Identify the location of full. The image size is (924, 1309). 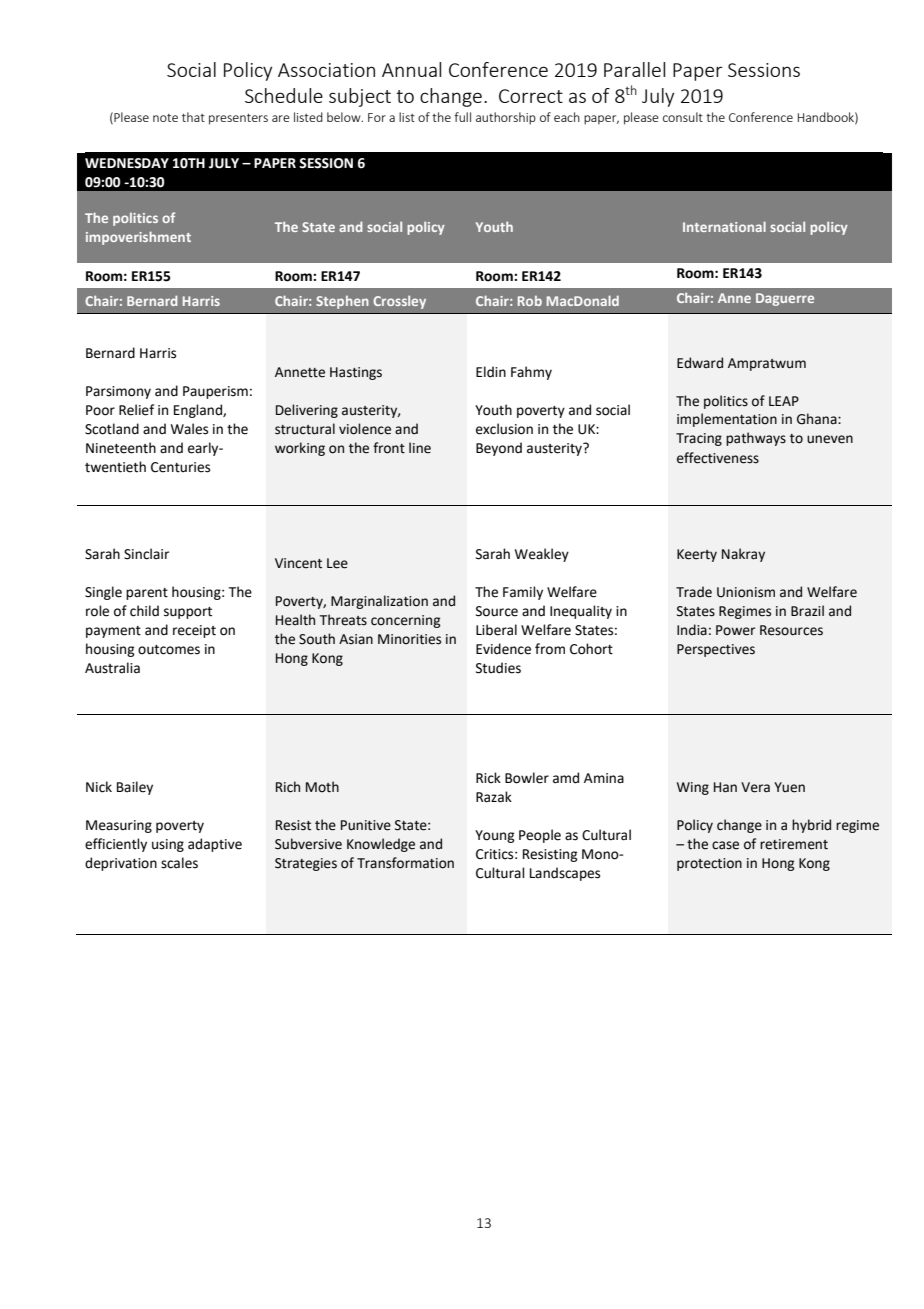
(462, 117).
